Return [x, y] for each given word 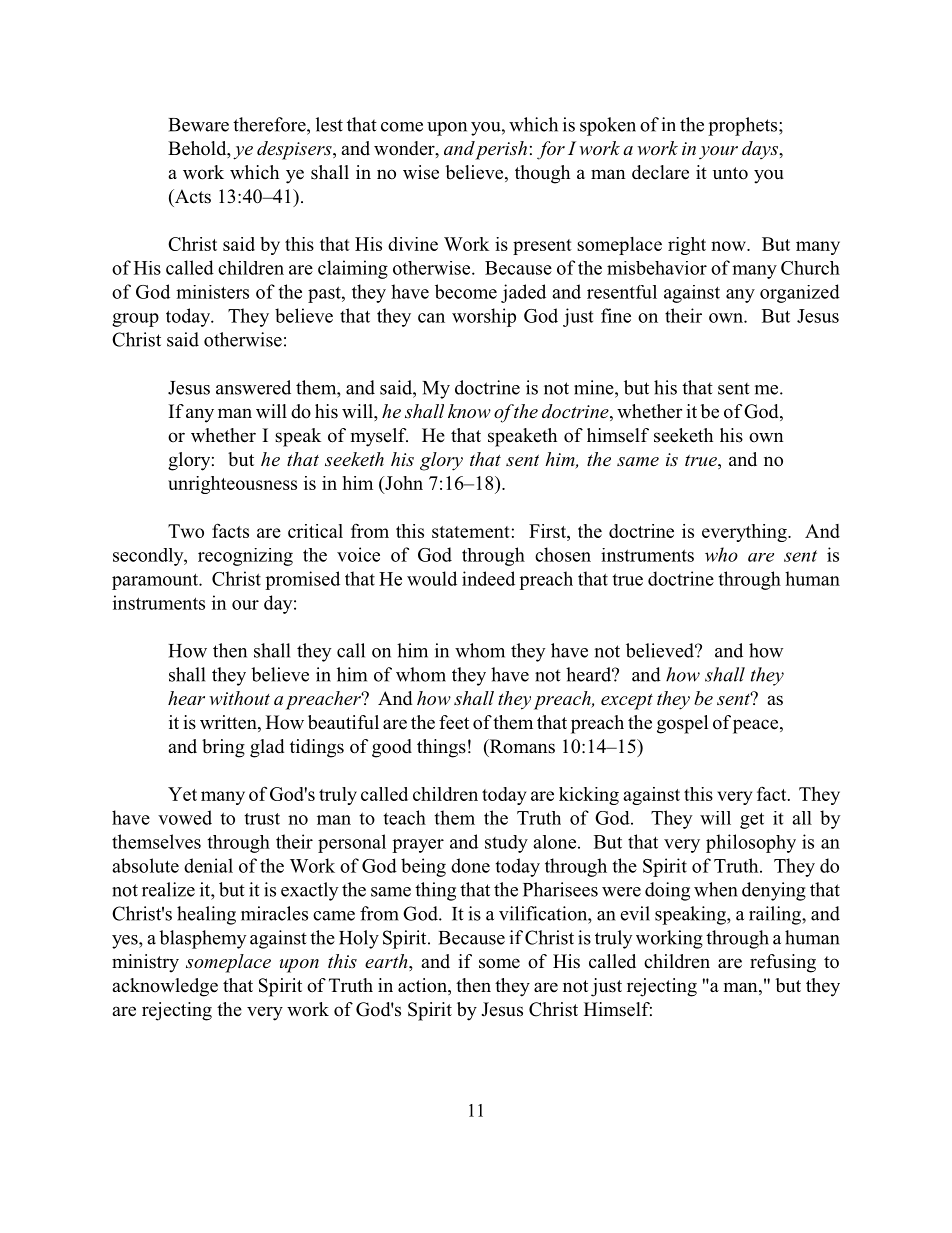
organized [800, 293]
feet [454, 722]
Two [186, 531]
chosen [563, 554]
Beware [199, 125]
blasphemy [203, 939]
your [718, 152]
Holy [359, 939]
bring [223, 748]
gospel [682, 724]
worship [484, 317]
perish [500, 150]
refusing [783, 963]
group [135, 320]
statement [471, 532]
